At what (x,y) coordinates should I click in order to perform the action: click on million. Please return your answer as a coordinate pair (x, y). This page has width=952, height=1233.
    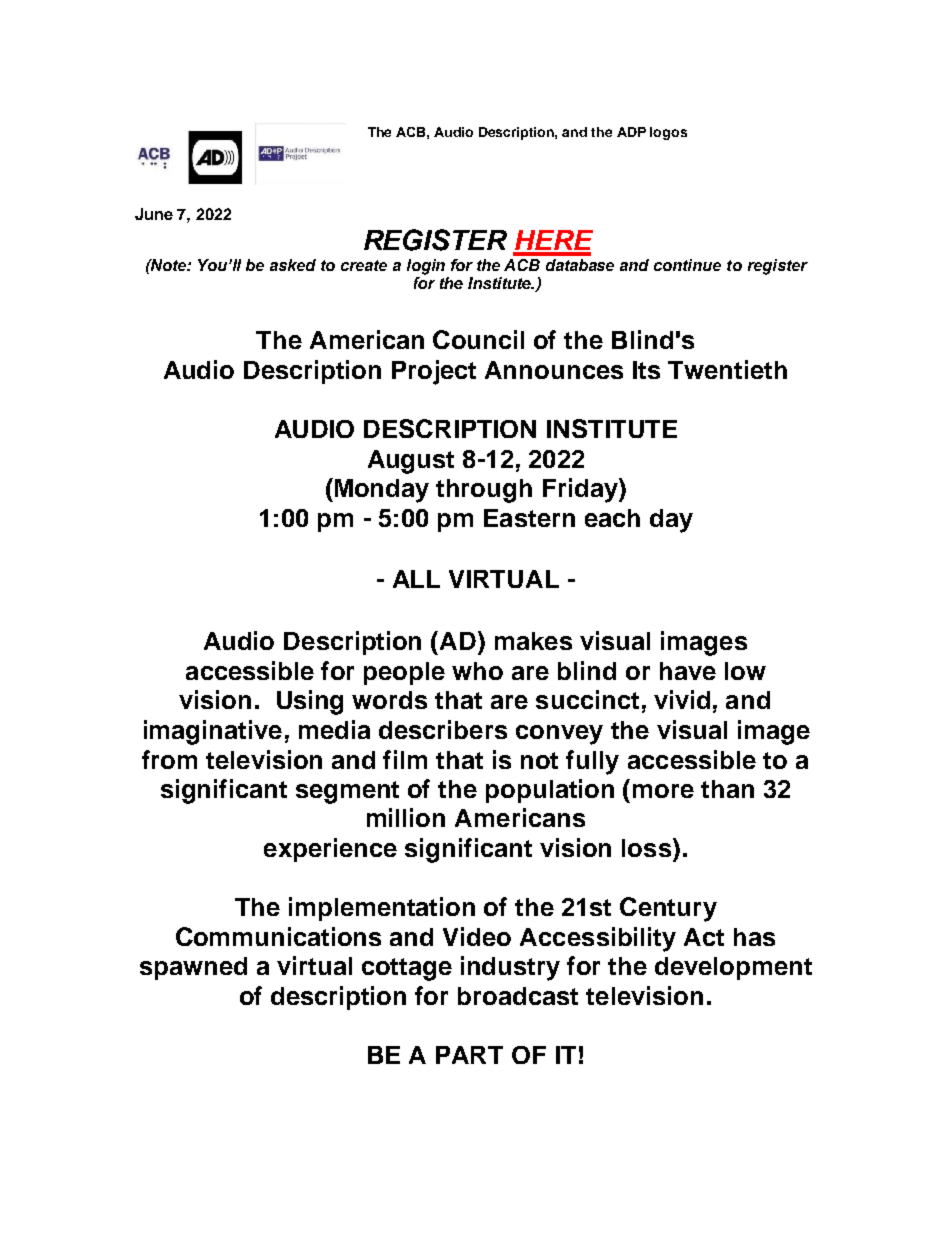
    Looking at the image, I should click on (406, 817).
